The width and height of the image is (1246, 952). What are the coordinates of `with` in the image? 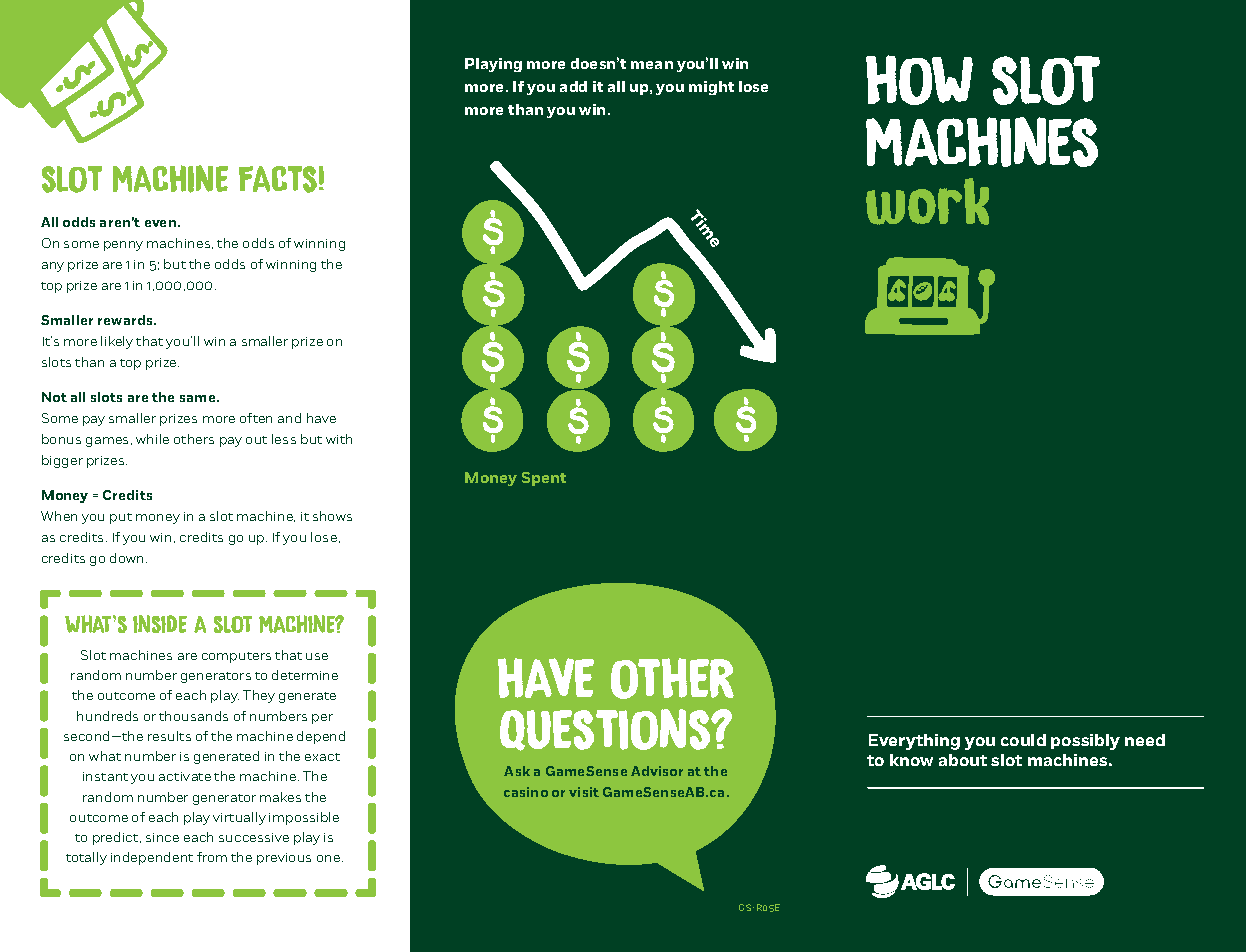 It's located at (339, 439).
